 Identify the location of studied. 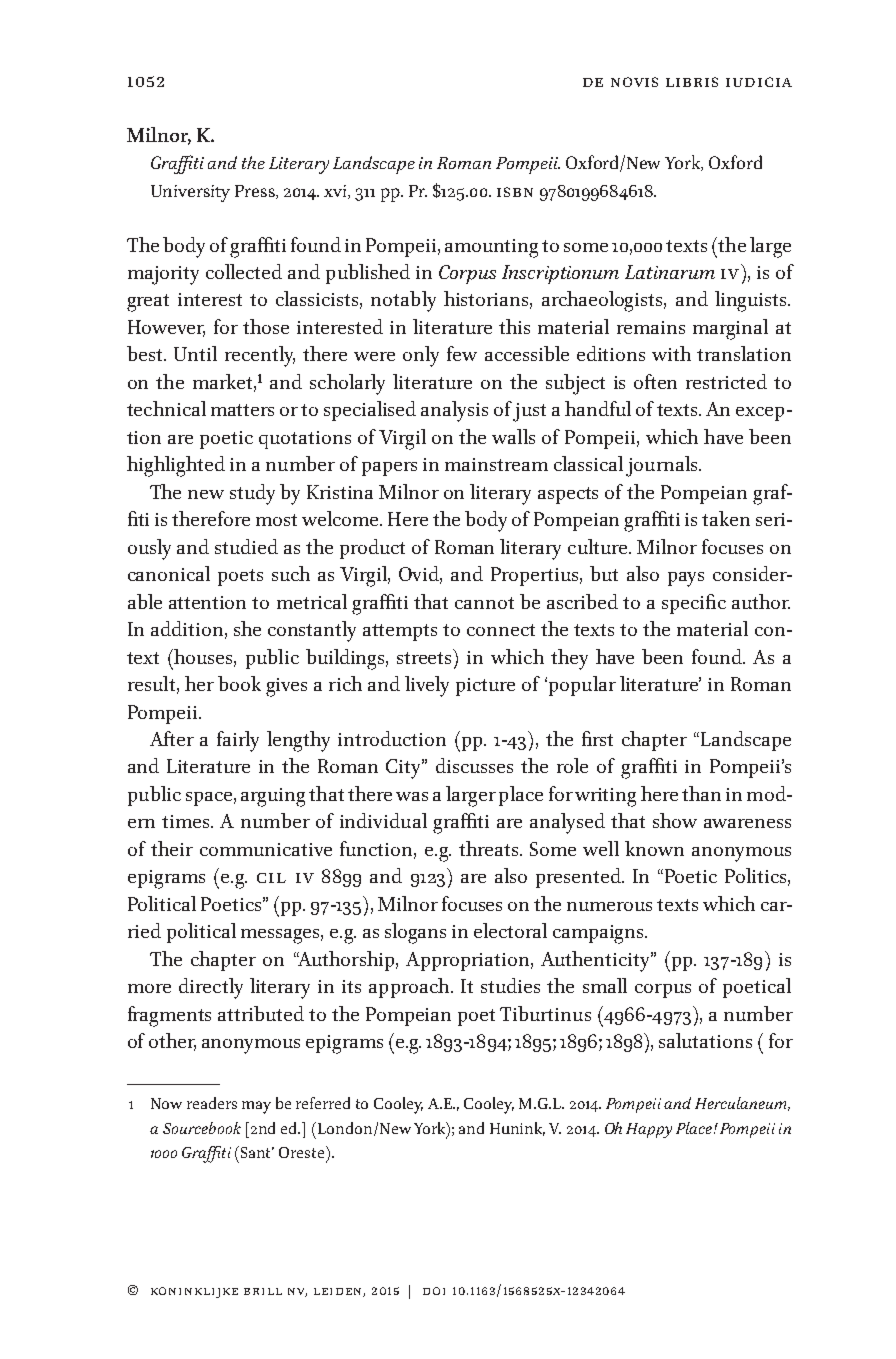
(246, 546).
